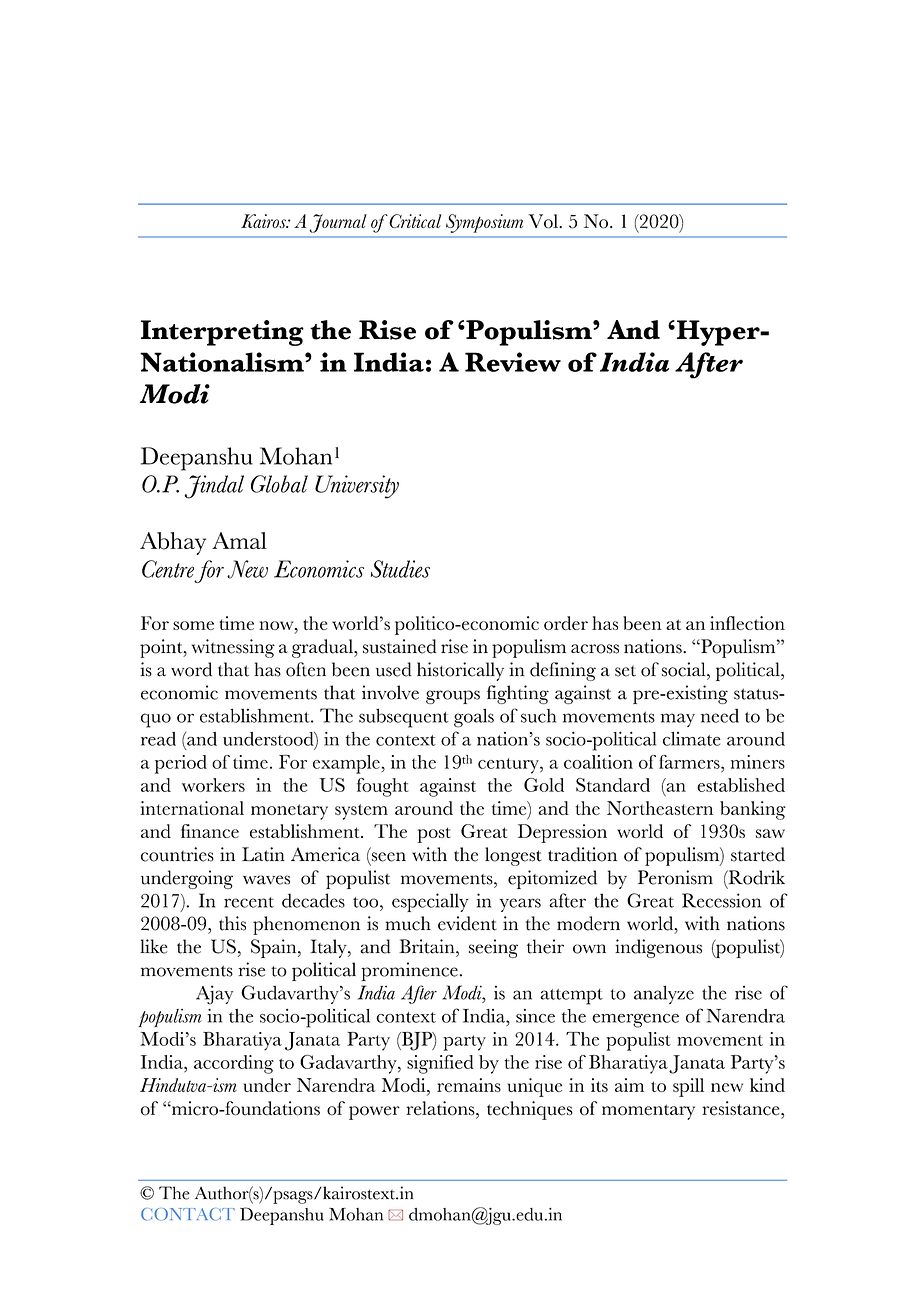 The height and width of the page is (1308, 924). I want to click on Review, so click(513, 362).
